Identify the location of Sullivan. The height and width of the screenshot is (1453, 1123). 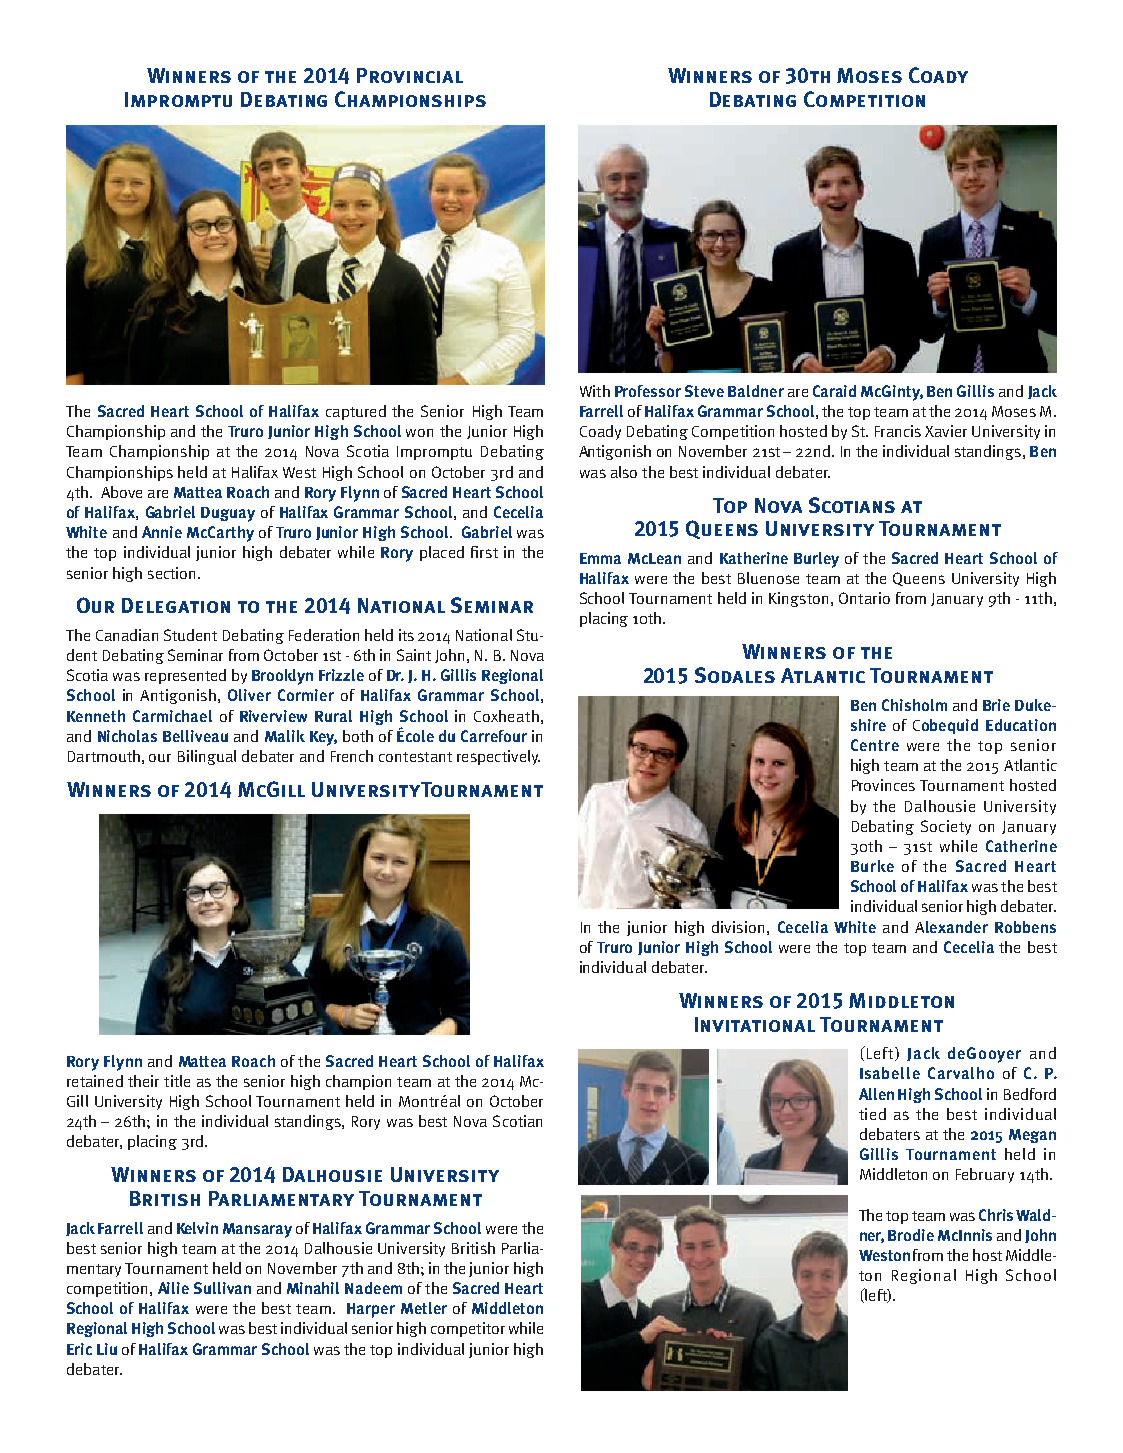
(222, 1288).
